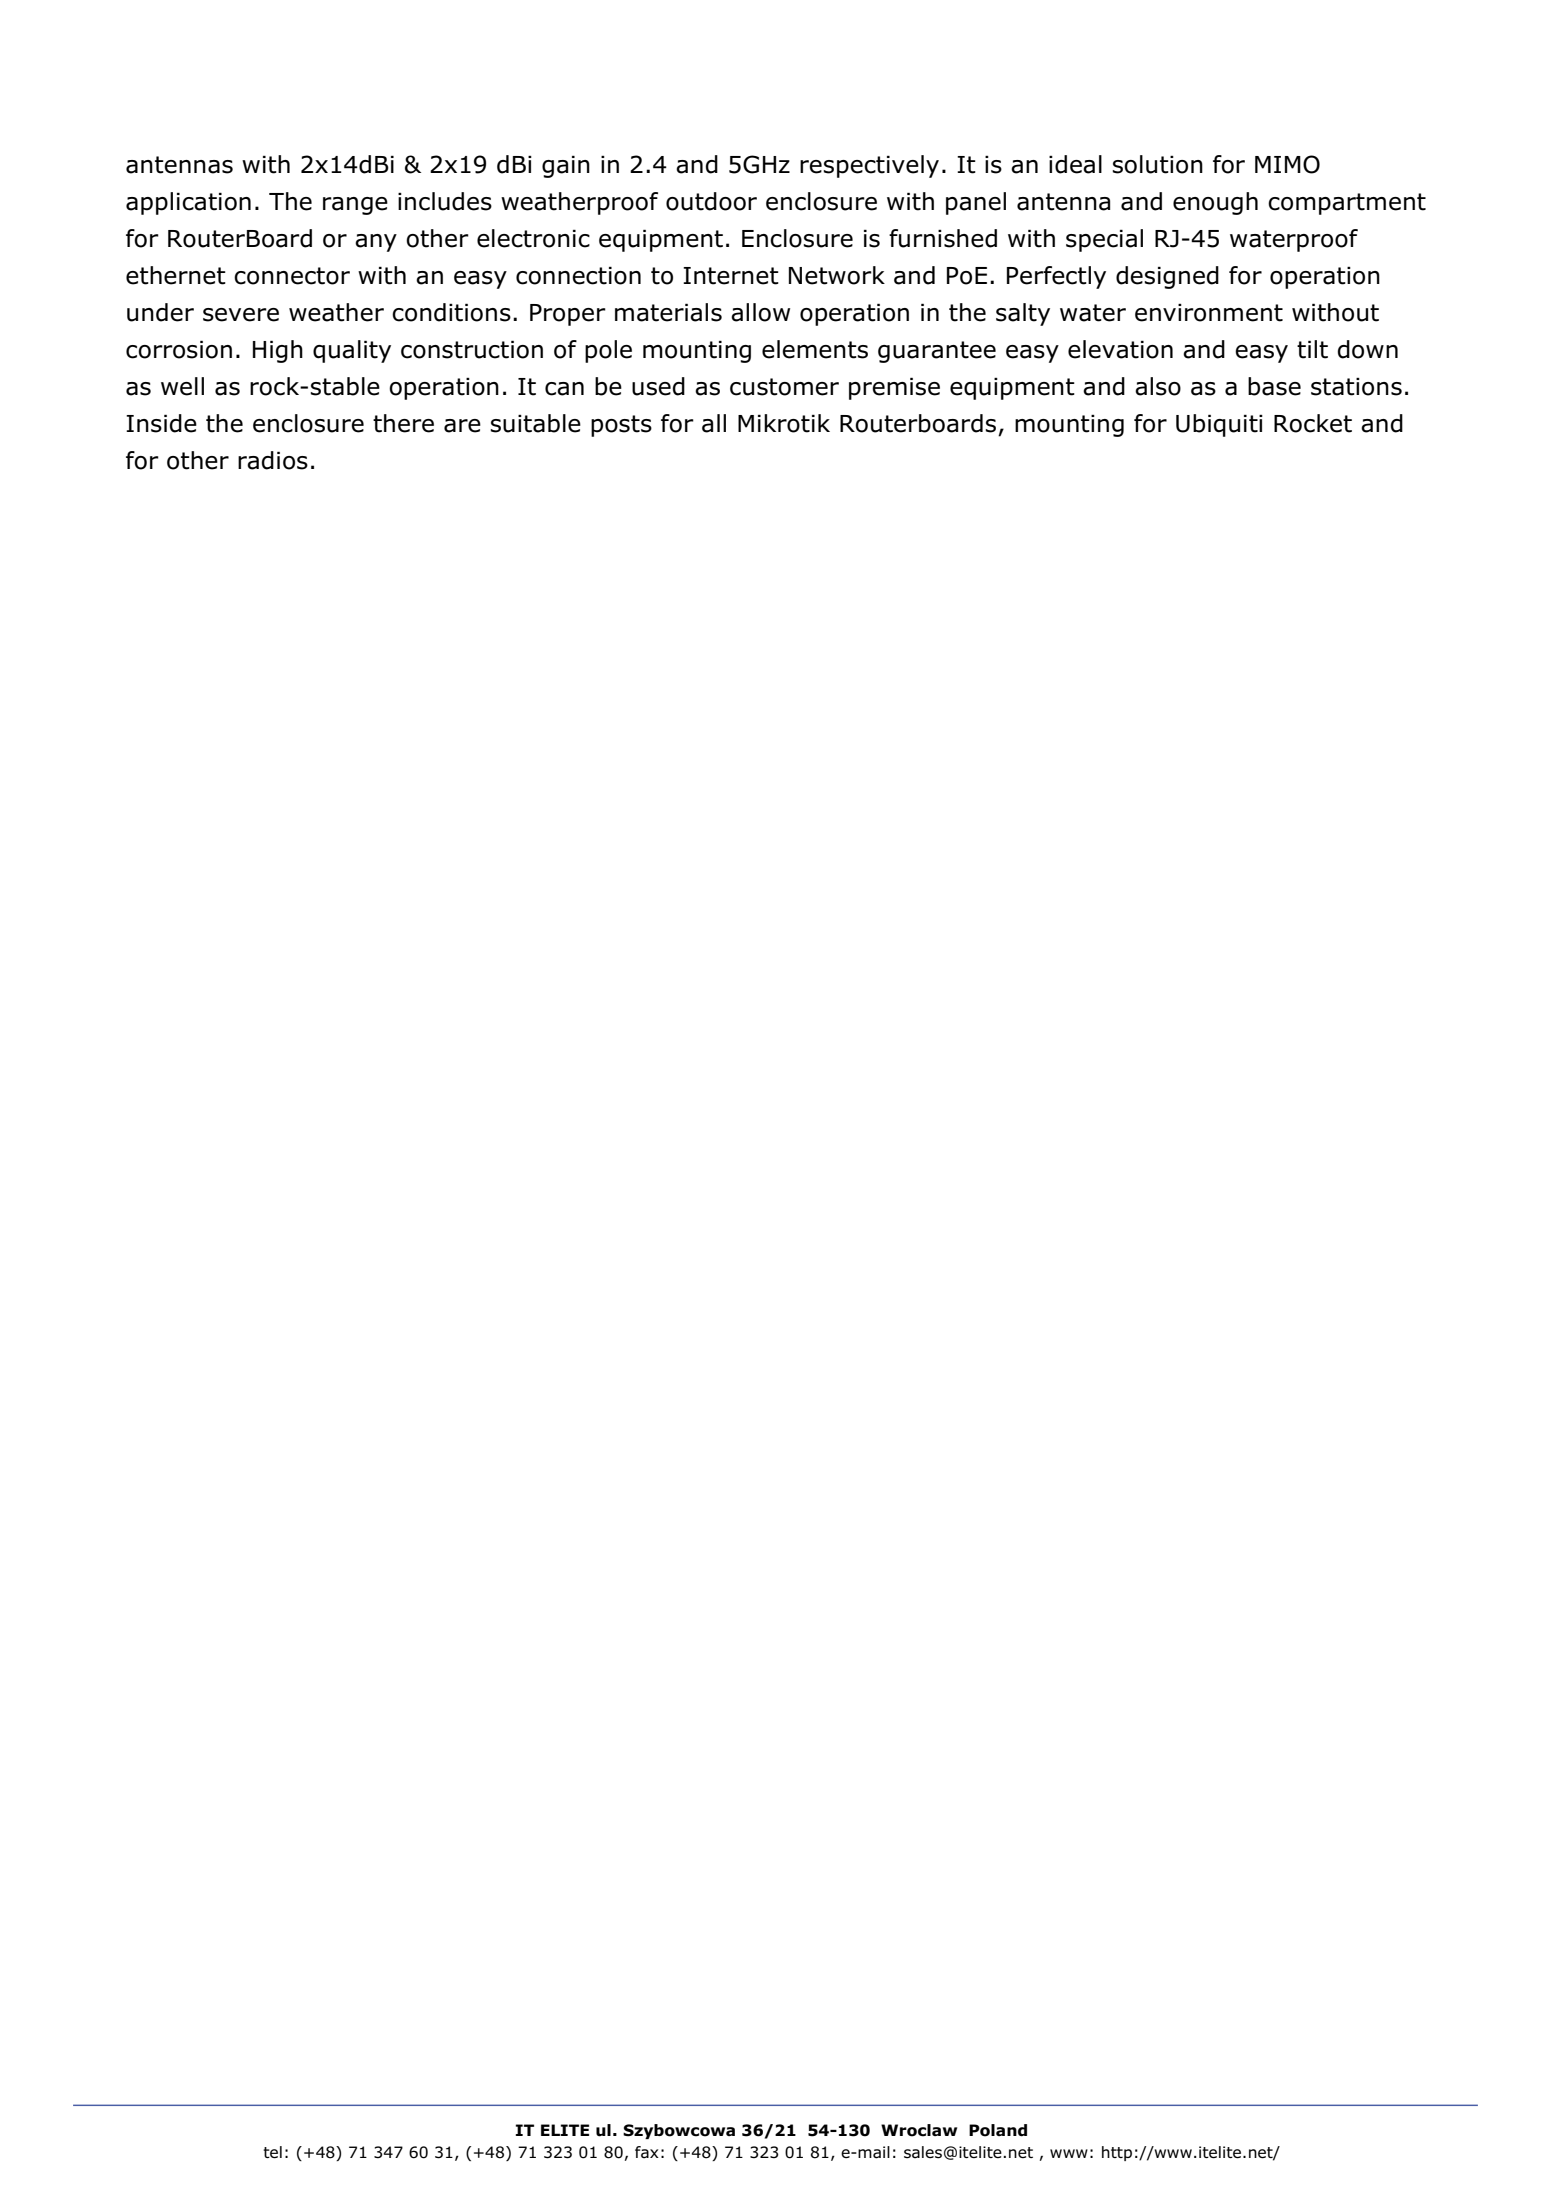 Image resolution: width=1551 pixels, height=2194 pixels. I want to click on enough, so click(1215, 203).
